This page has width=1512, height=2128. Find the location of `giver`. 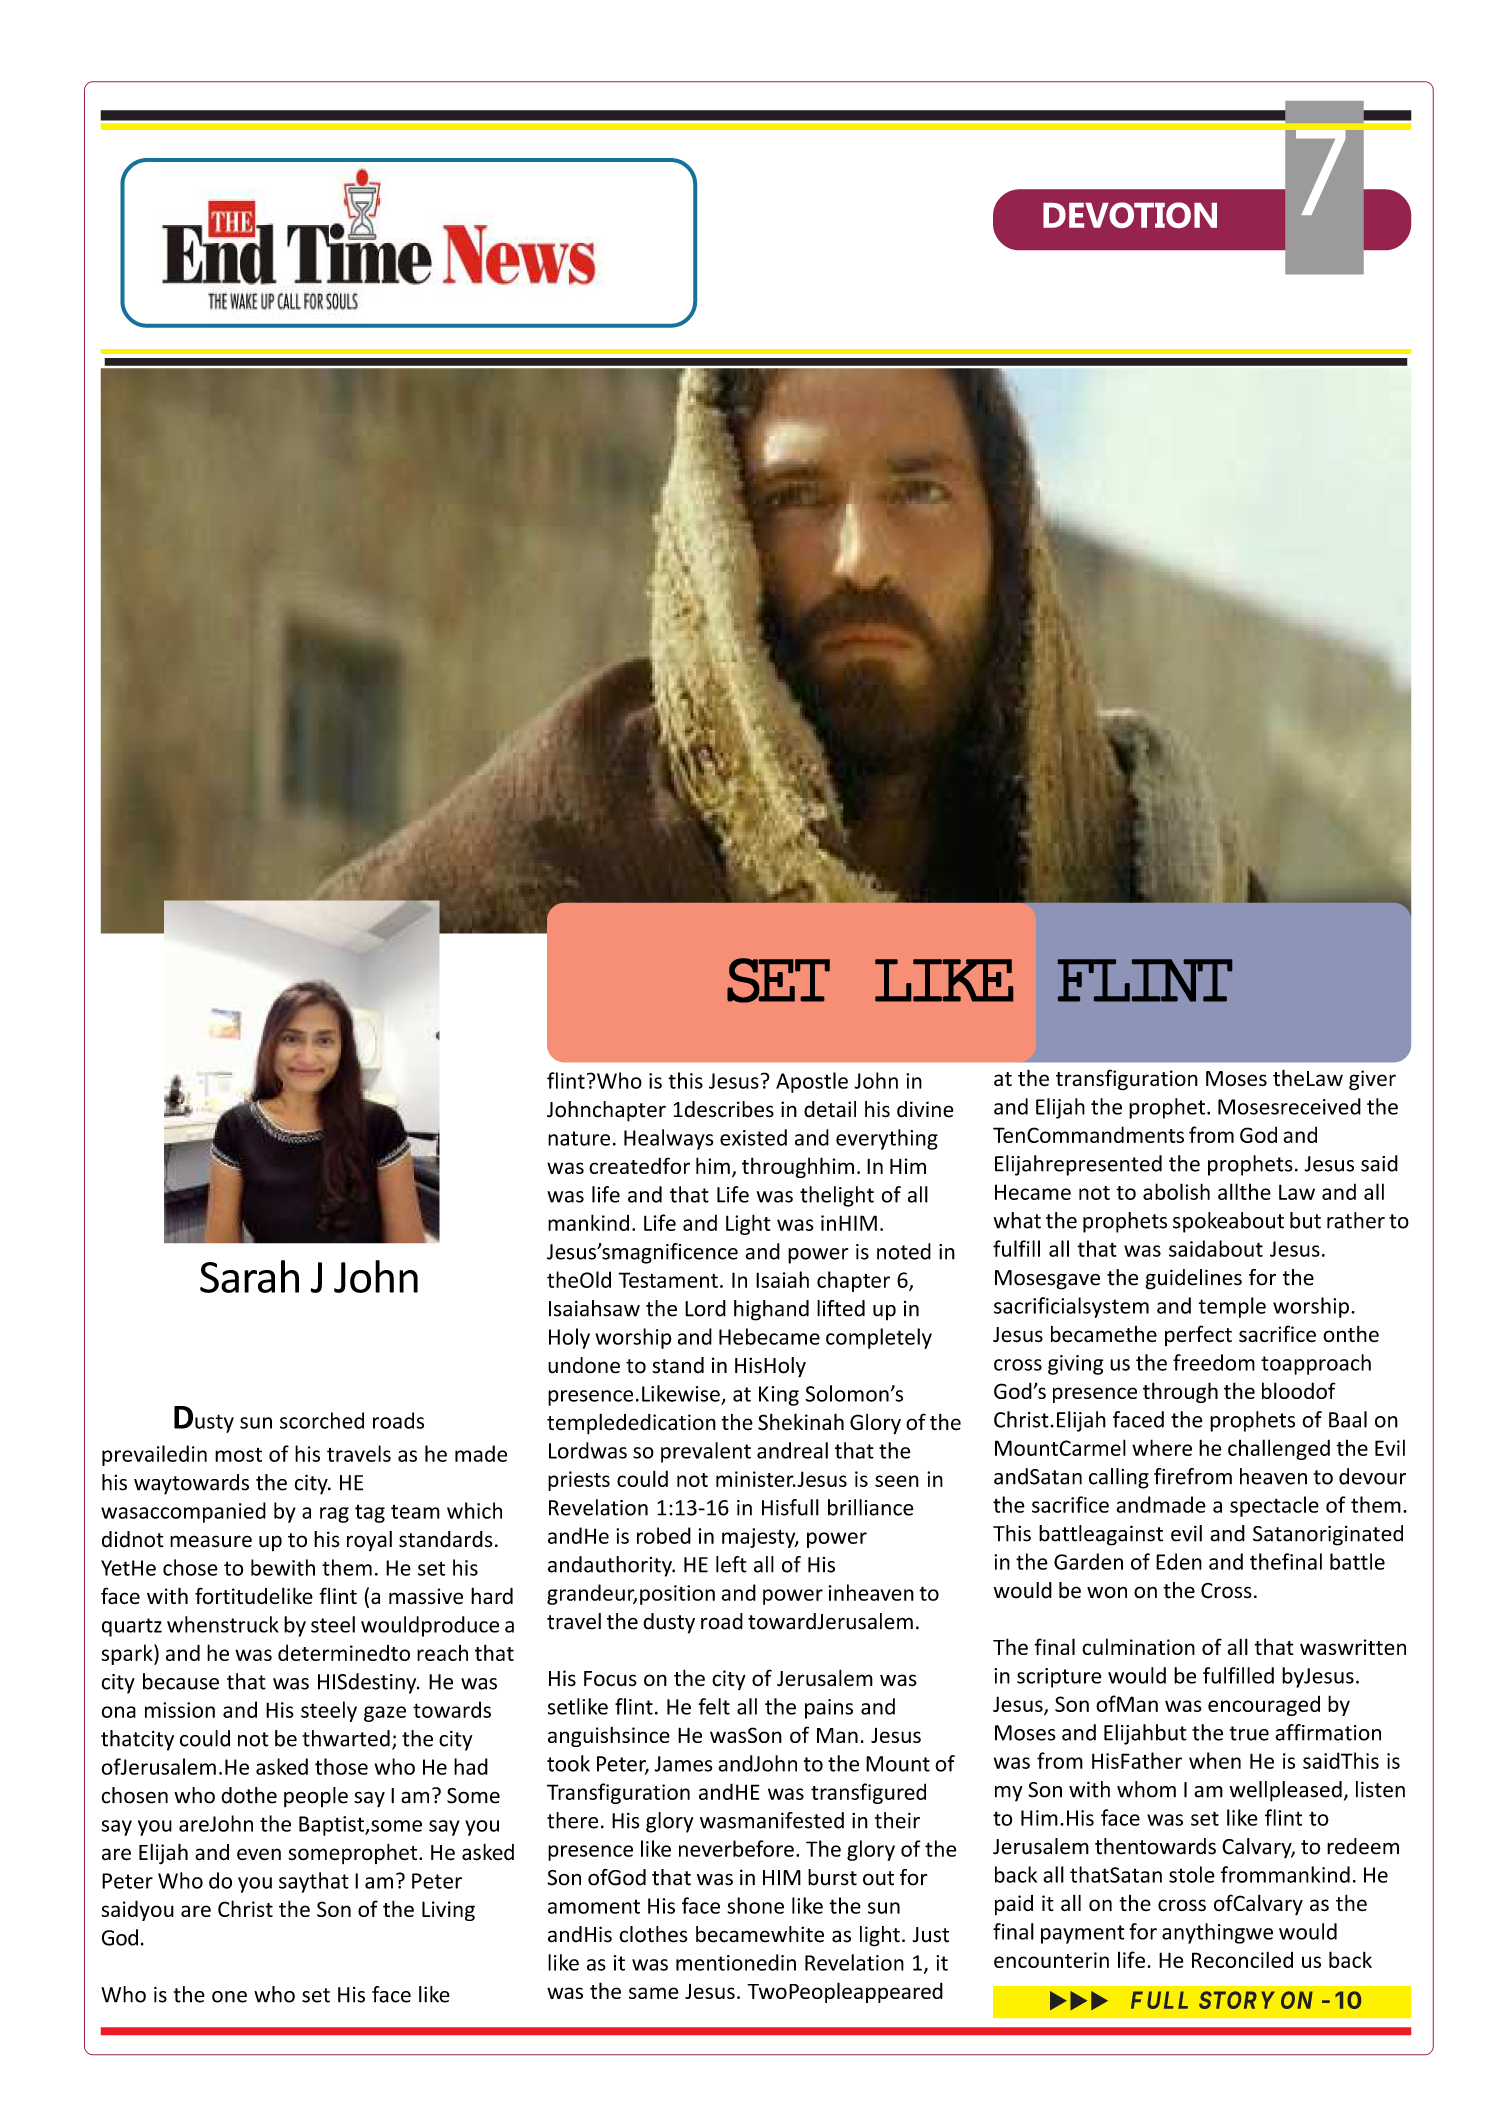

giver is located at coordinates (1372, 1080).
